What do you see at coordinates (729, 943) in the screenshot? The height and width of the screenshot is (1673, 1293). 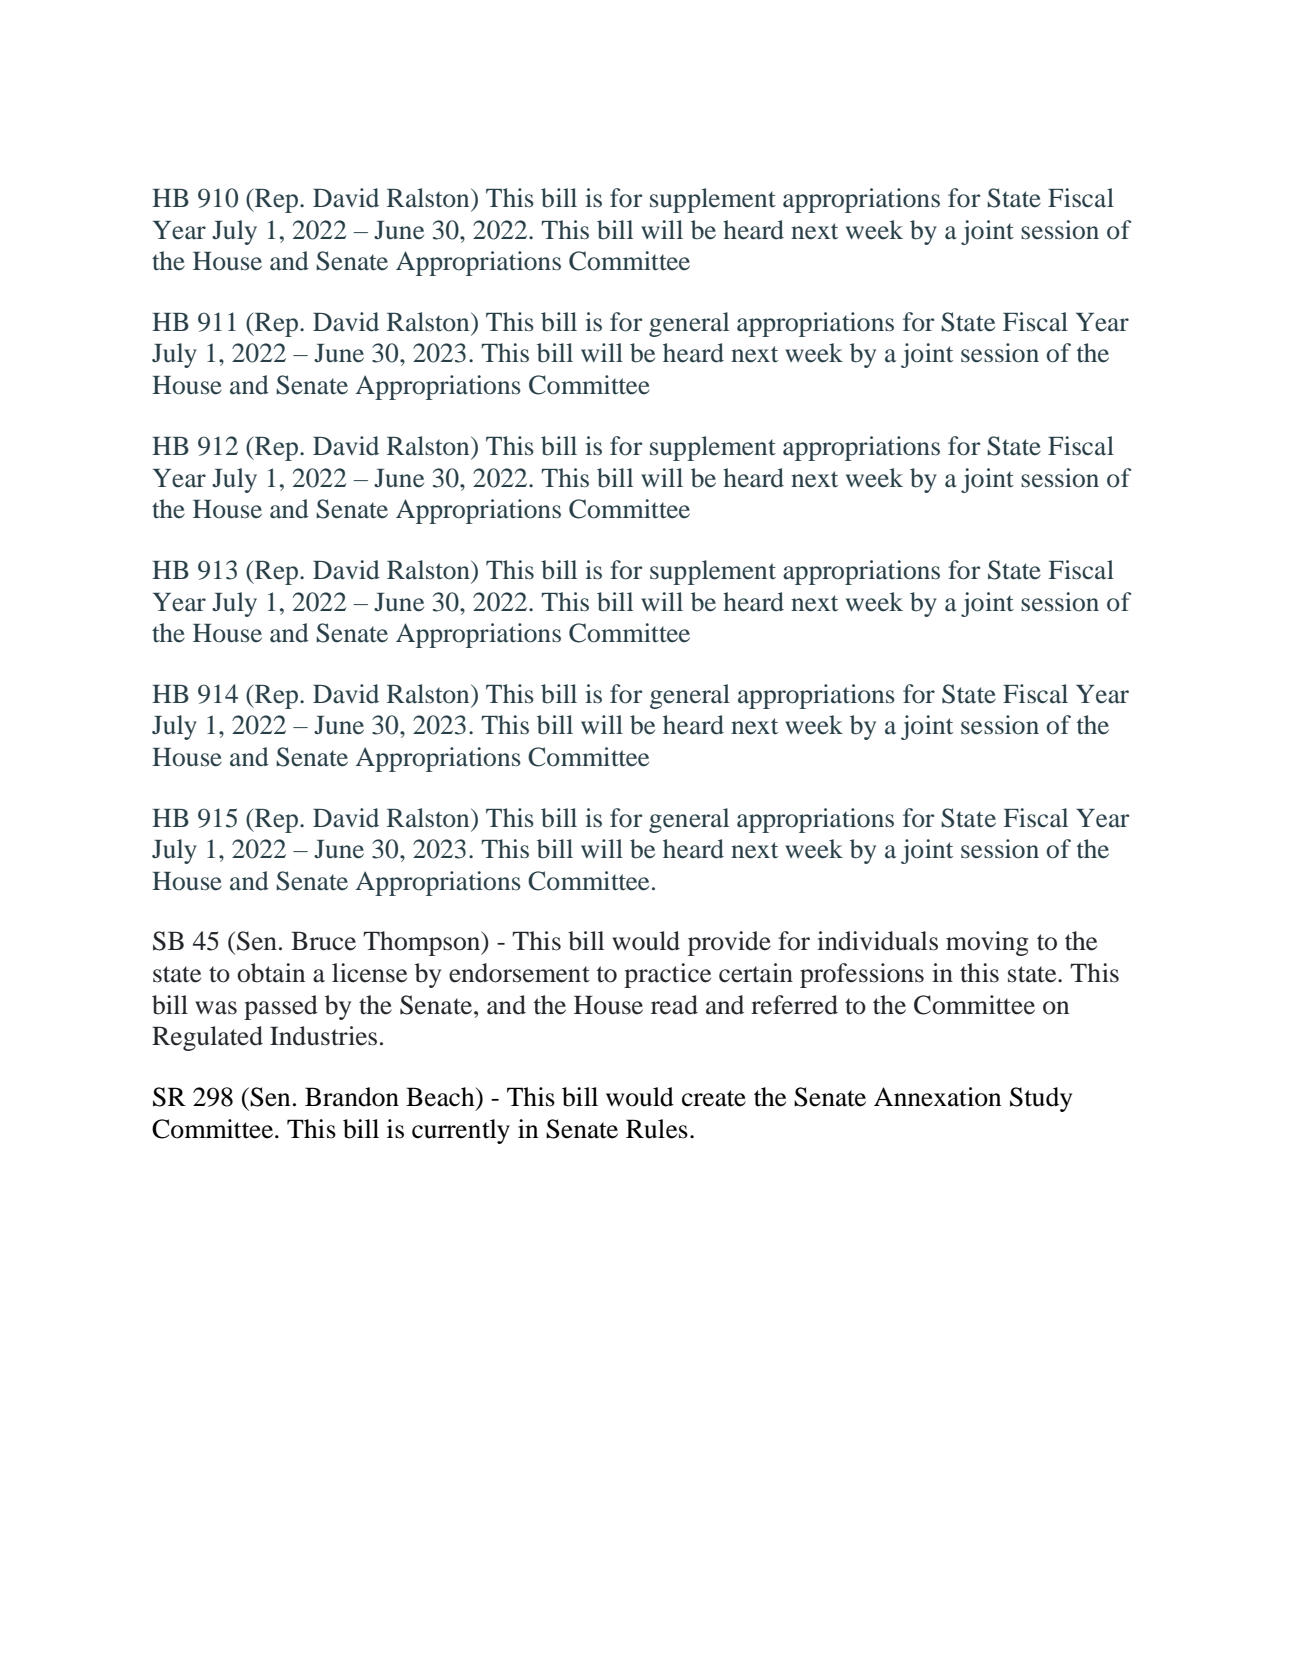 I see `provide` at bounding box center [729, 943].
